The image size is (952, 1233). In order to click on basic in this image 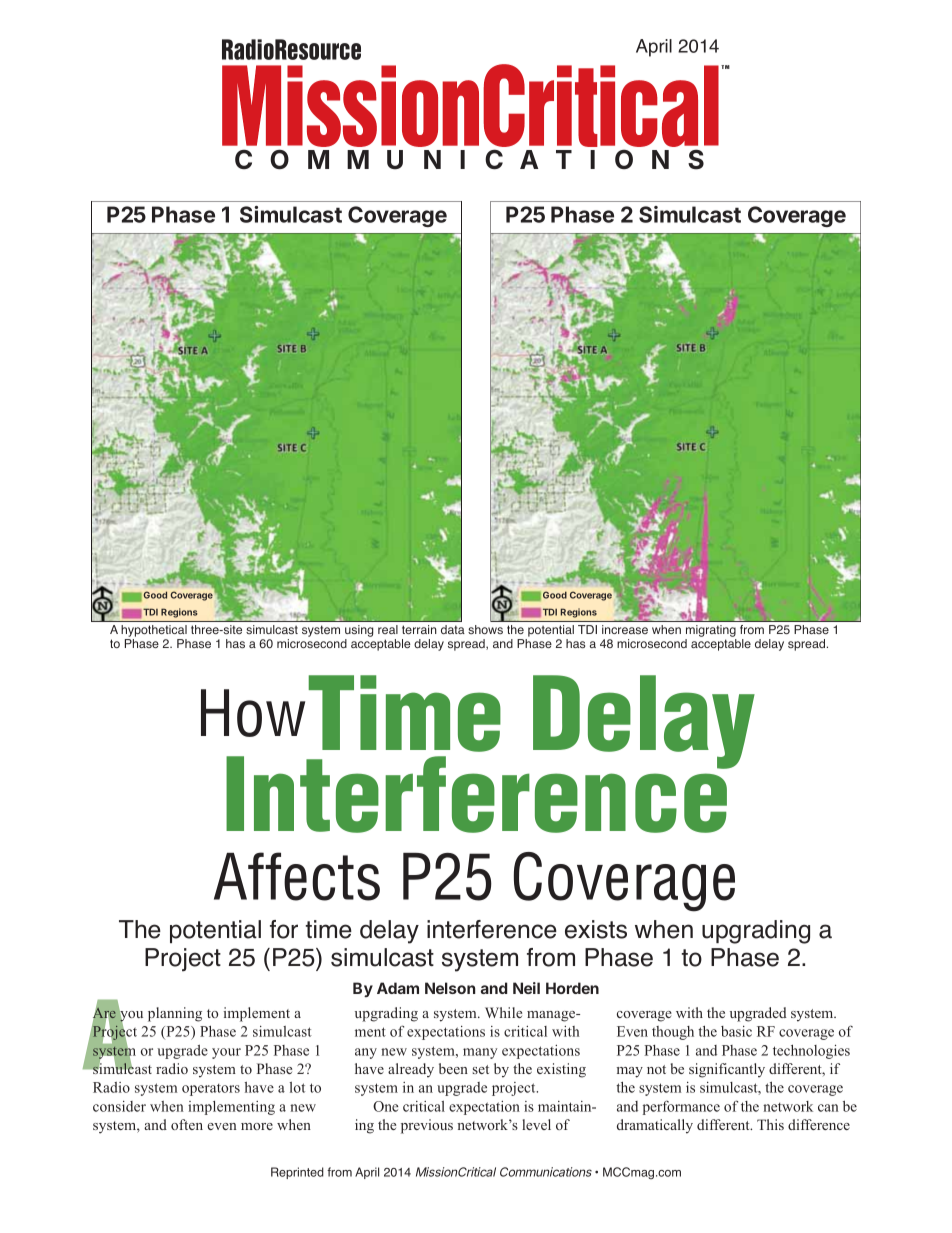, I will do `click(736, 1031)`.
